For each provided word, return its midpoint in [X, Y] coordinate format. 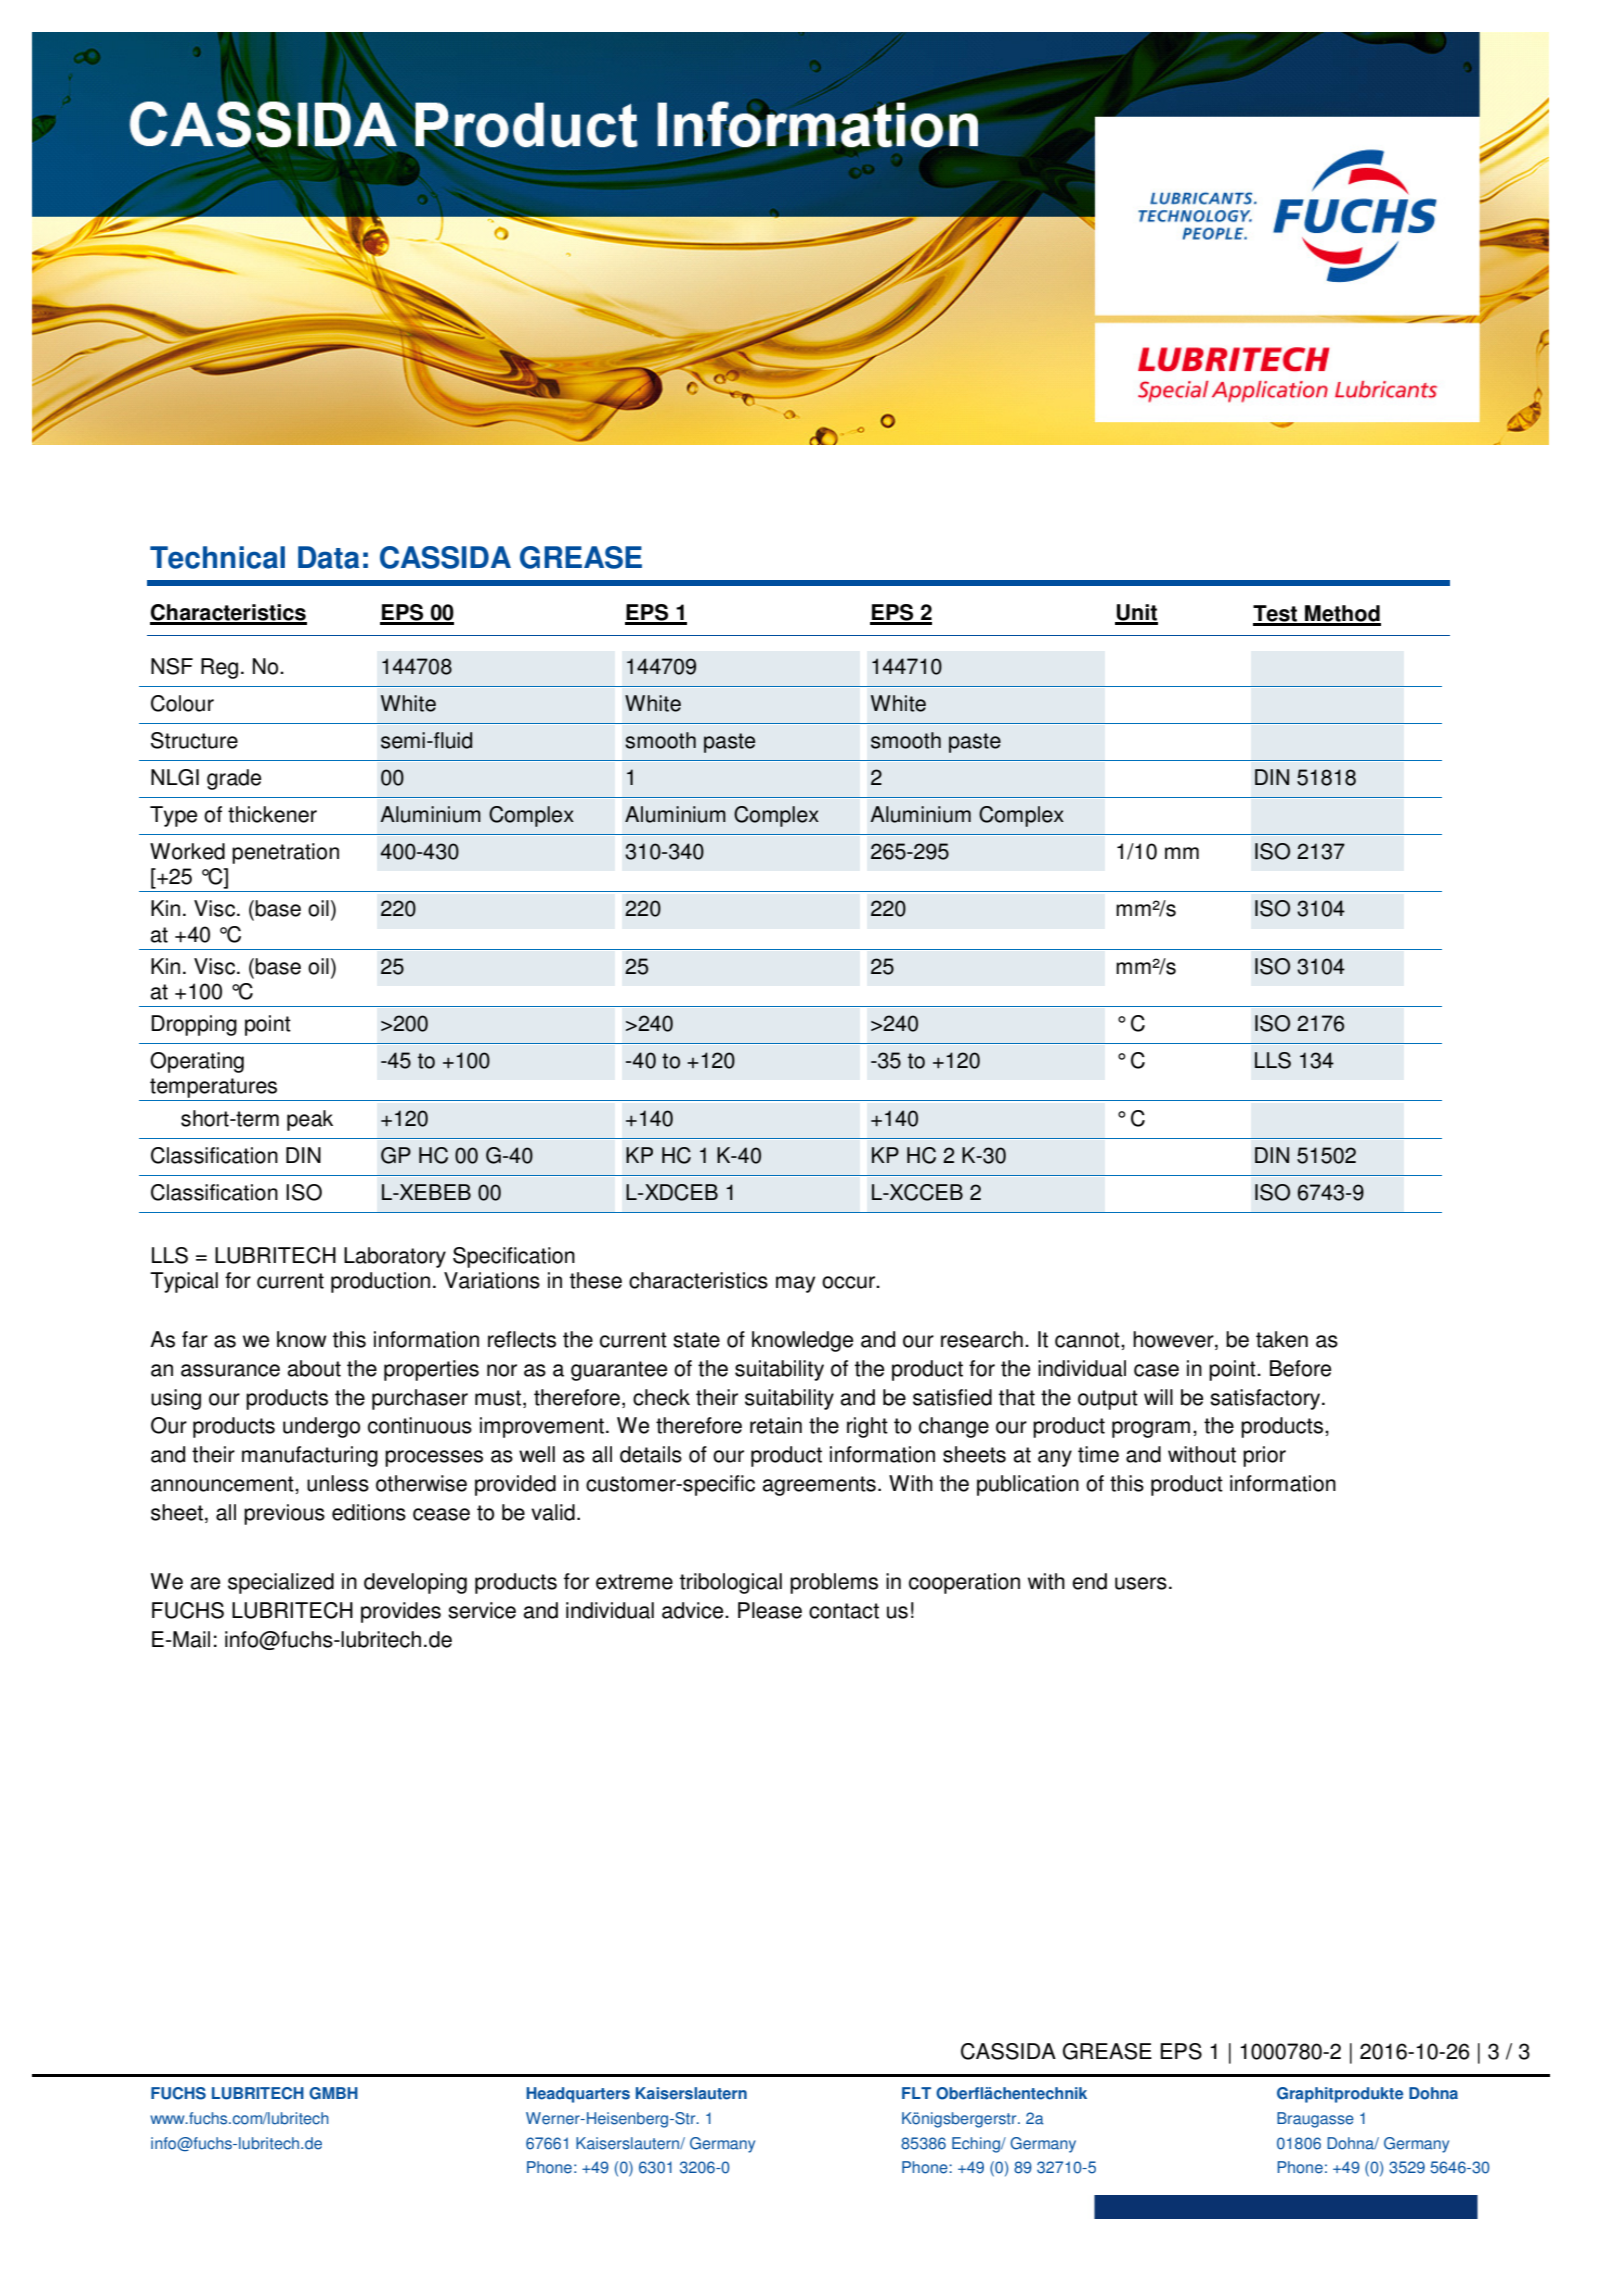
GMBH [333, 2093]
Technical [217, 557]
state [696, 1340]
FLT [916, 2093]
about [314, 1368]
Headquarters [578, 2095]
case [1156, 1370]
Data [328, 557]
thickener [272, 814]
